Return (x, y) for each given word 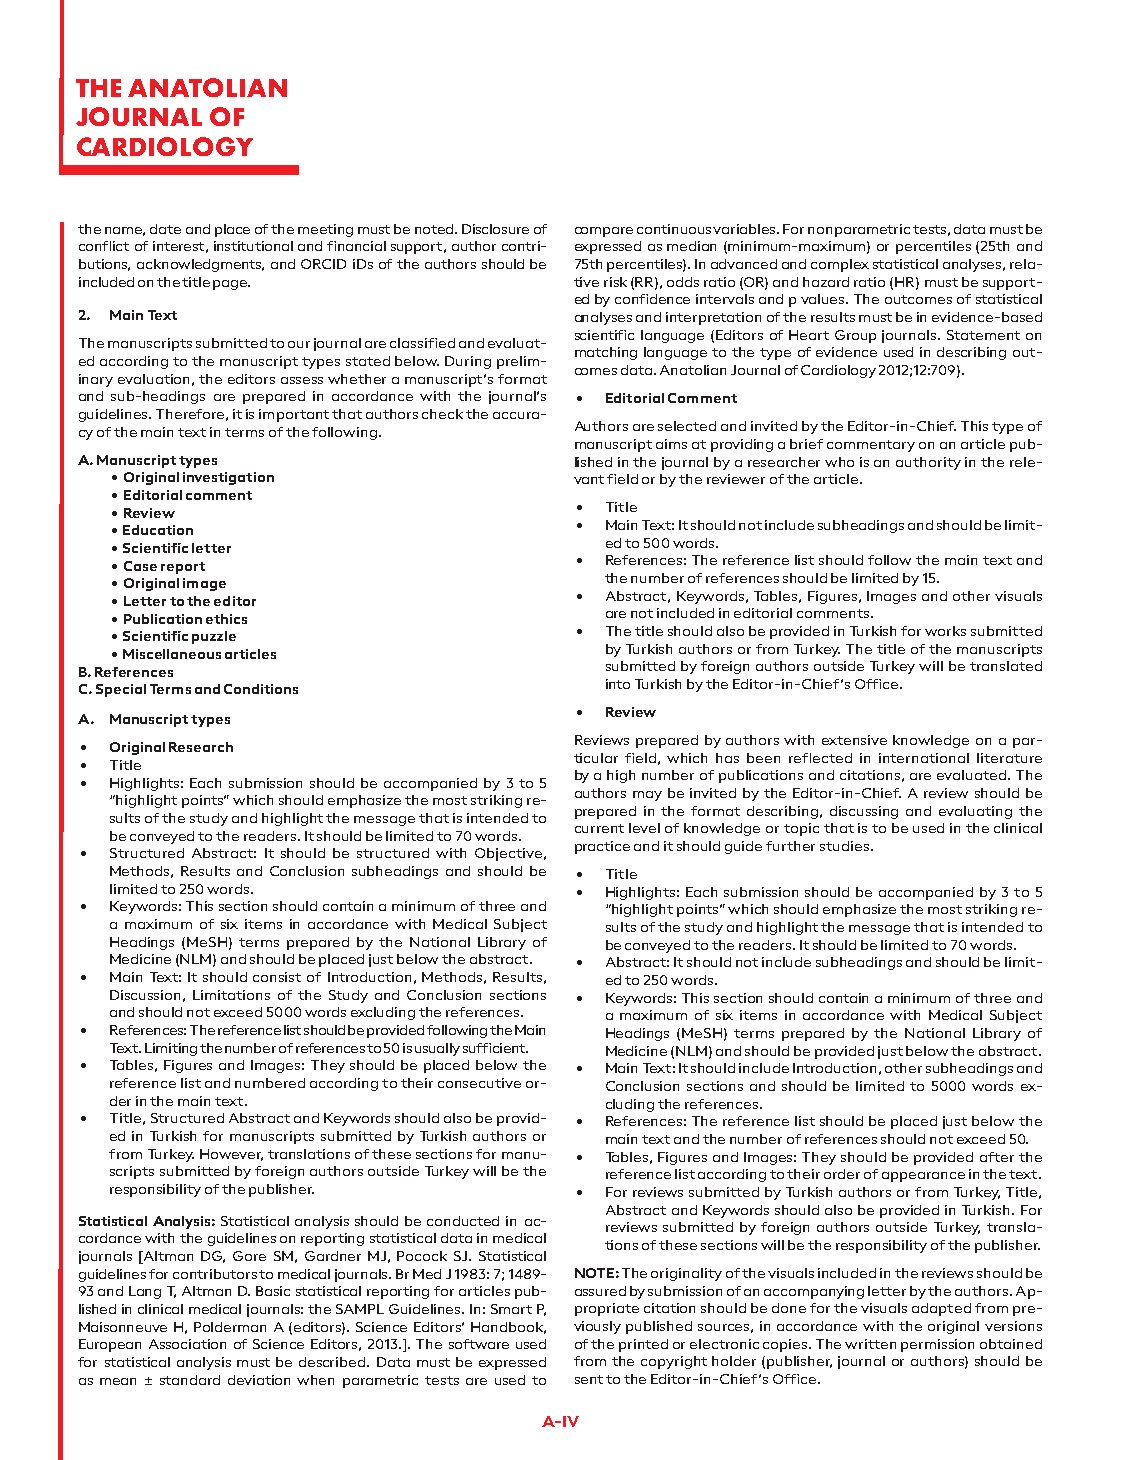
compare (604, 232)
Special (121, 690)
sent (589, 1379)
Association (187, 1344)
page (231, 285)
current (599, 828)
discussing (864, 812)
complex (840, 265)
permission (937, 1345)
